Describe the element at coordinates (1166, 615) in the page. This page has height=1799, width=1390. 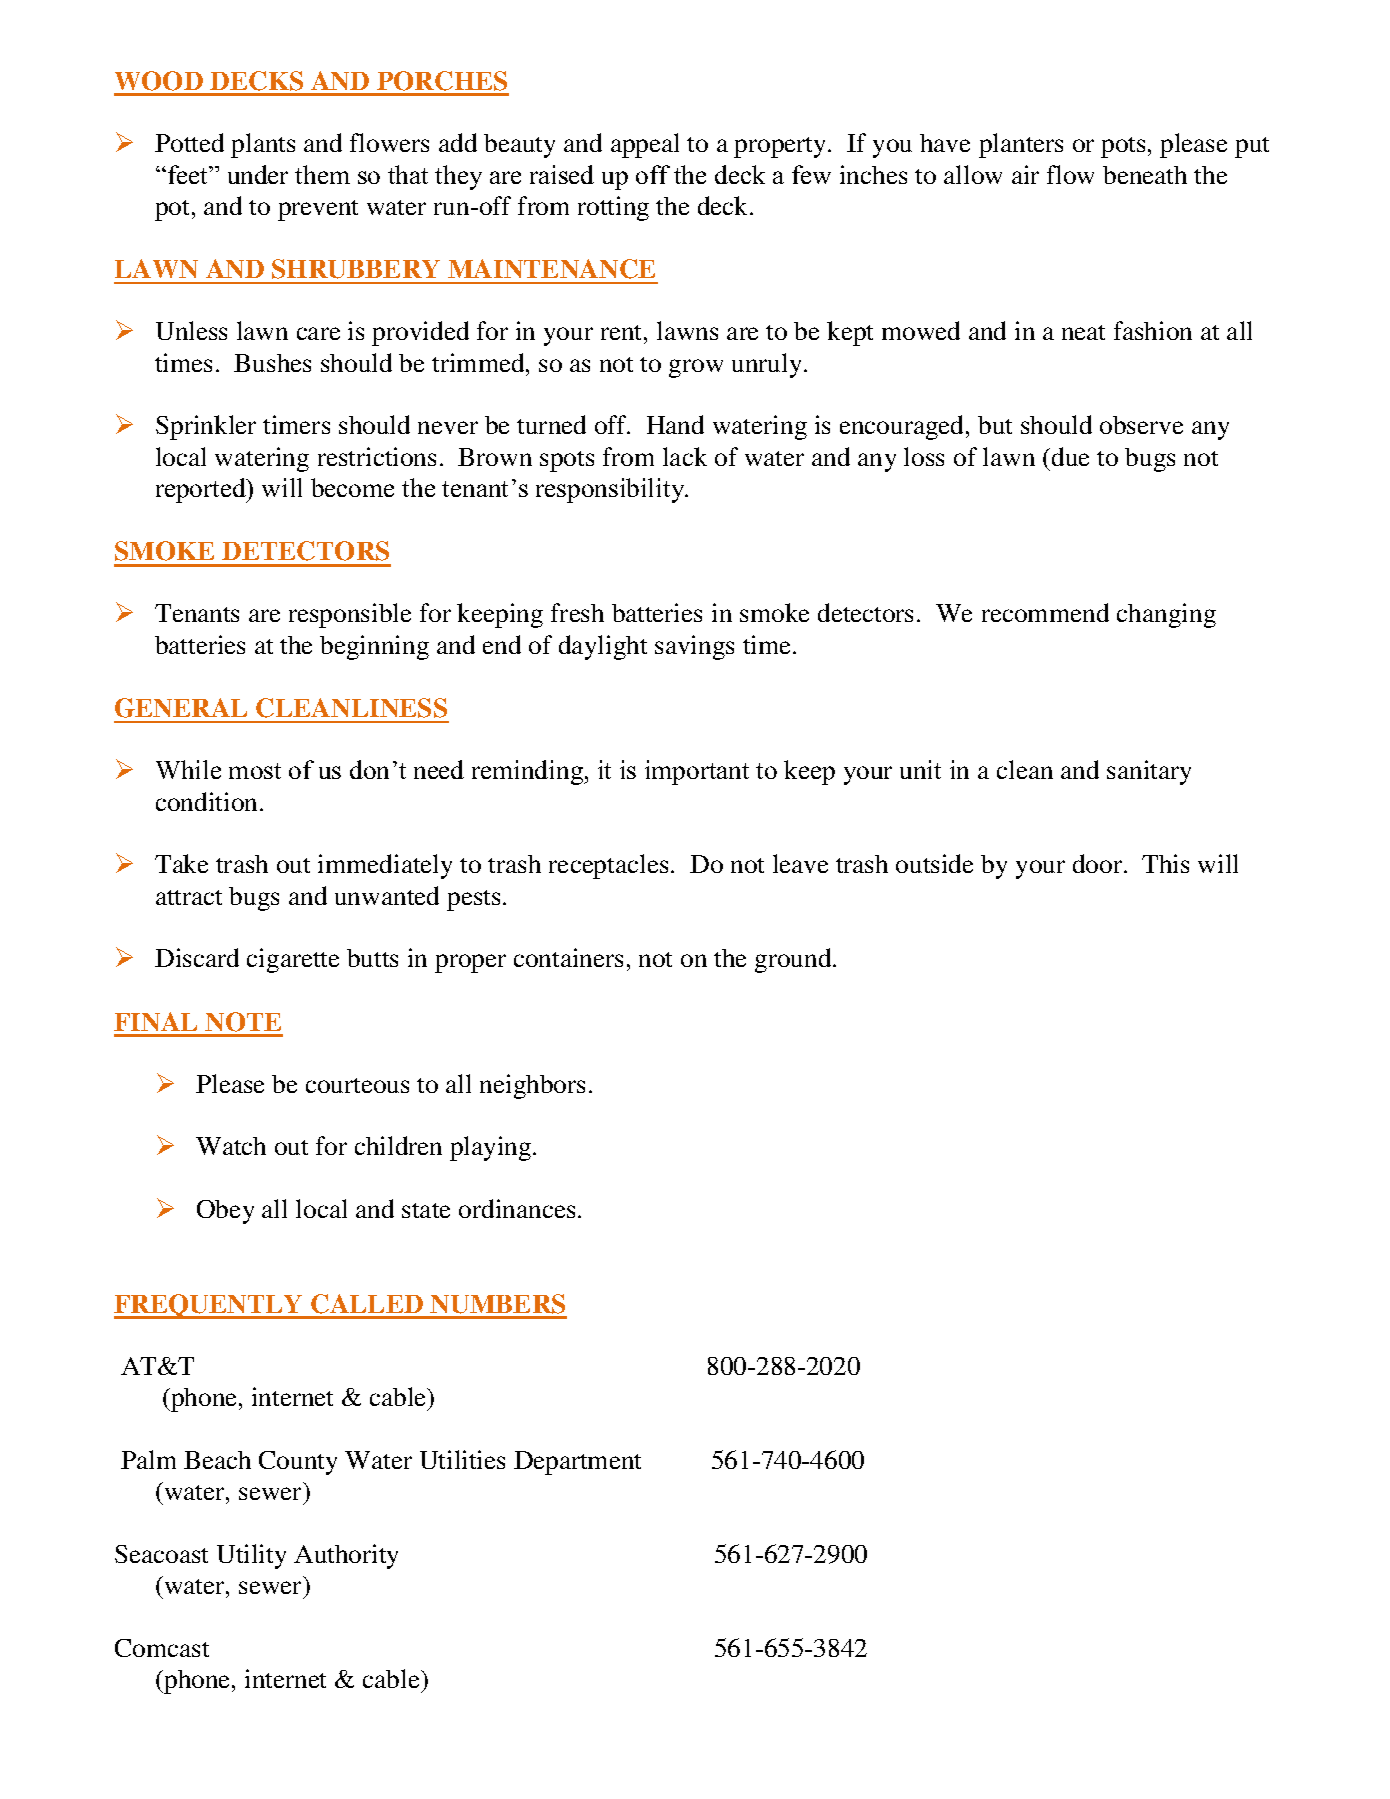
I see `changing` at that location.
